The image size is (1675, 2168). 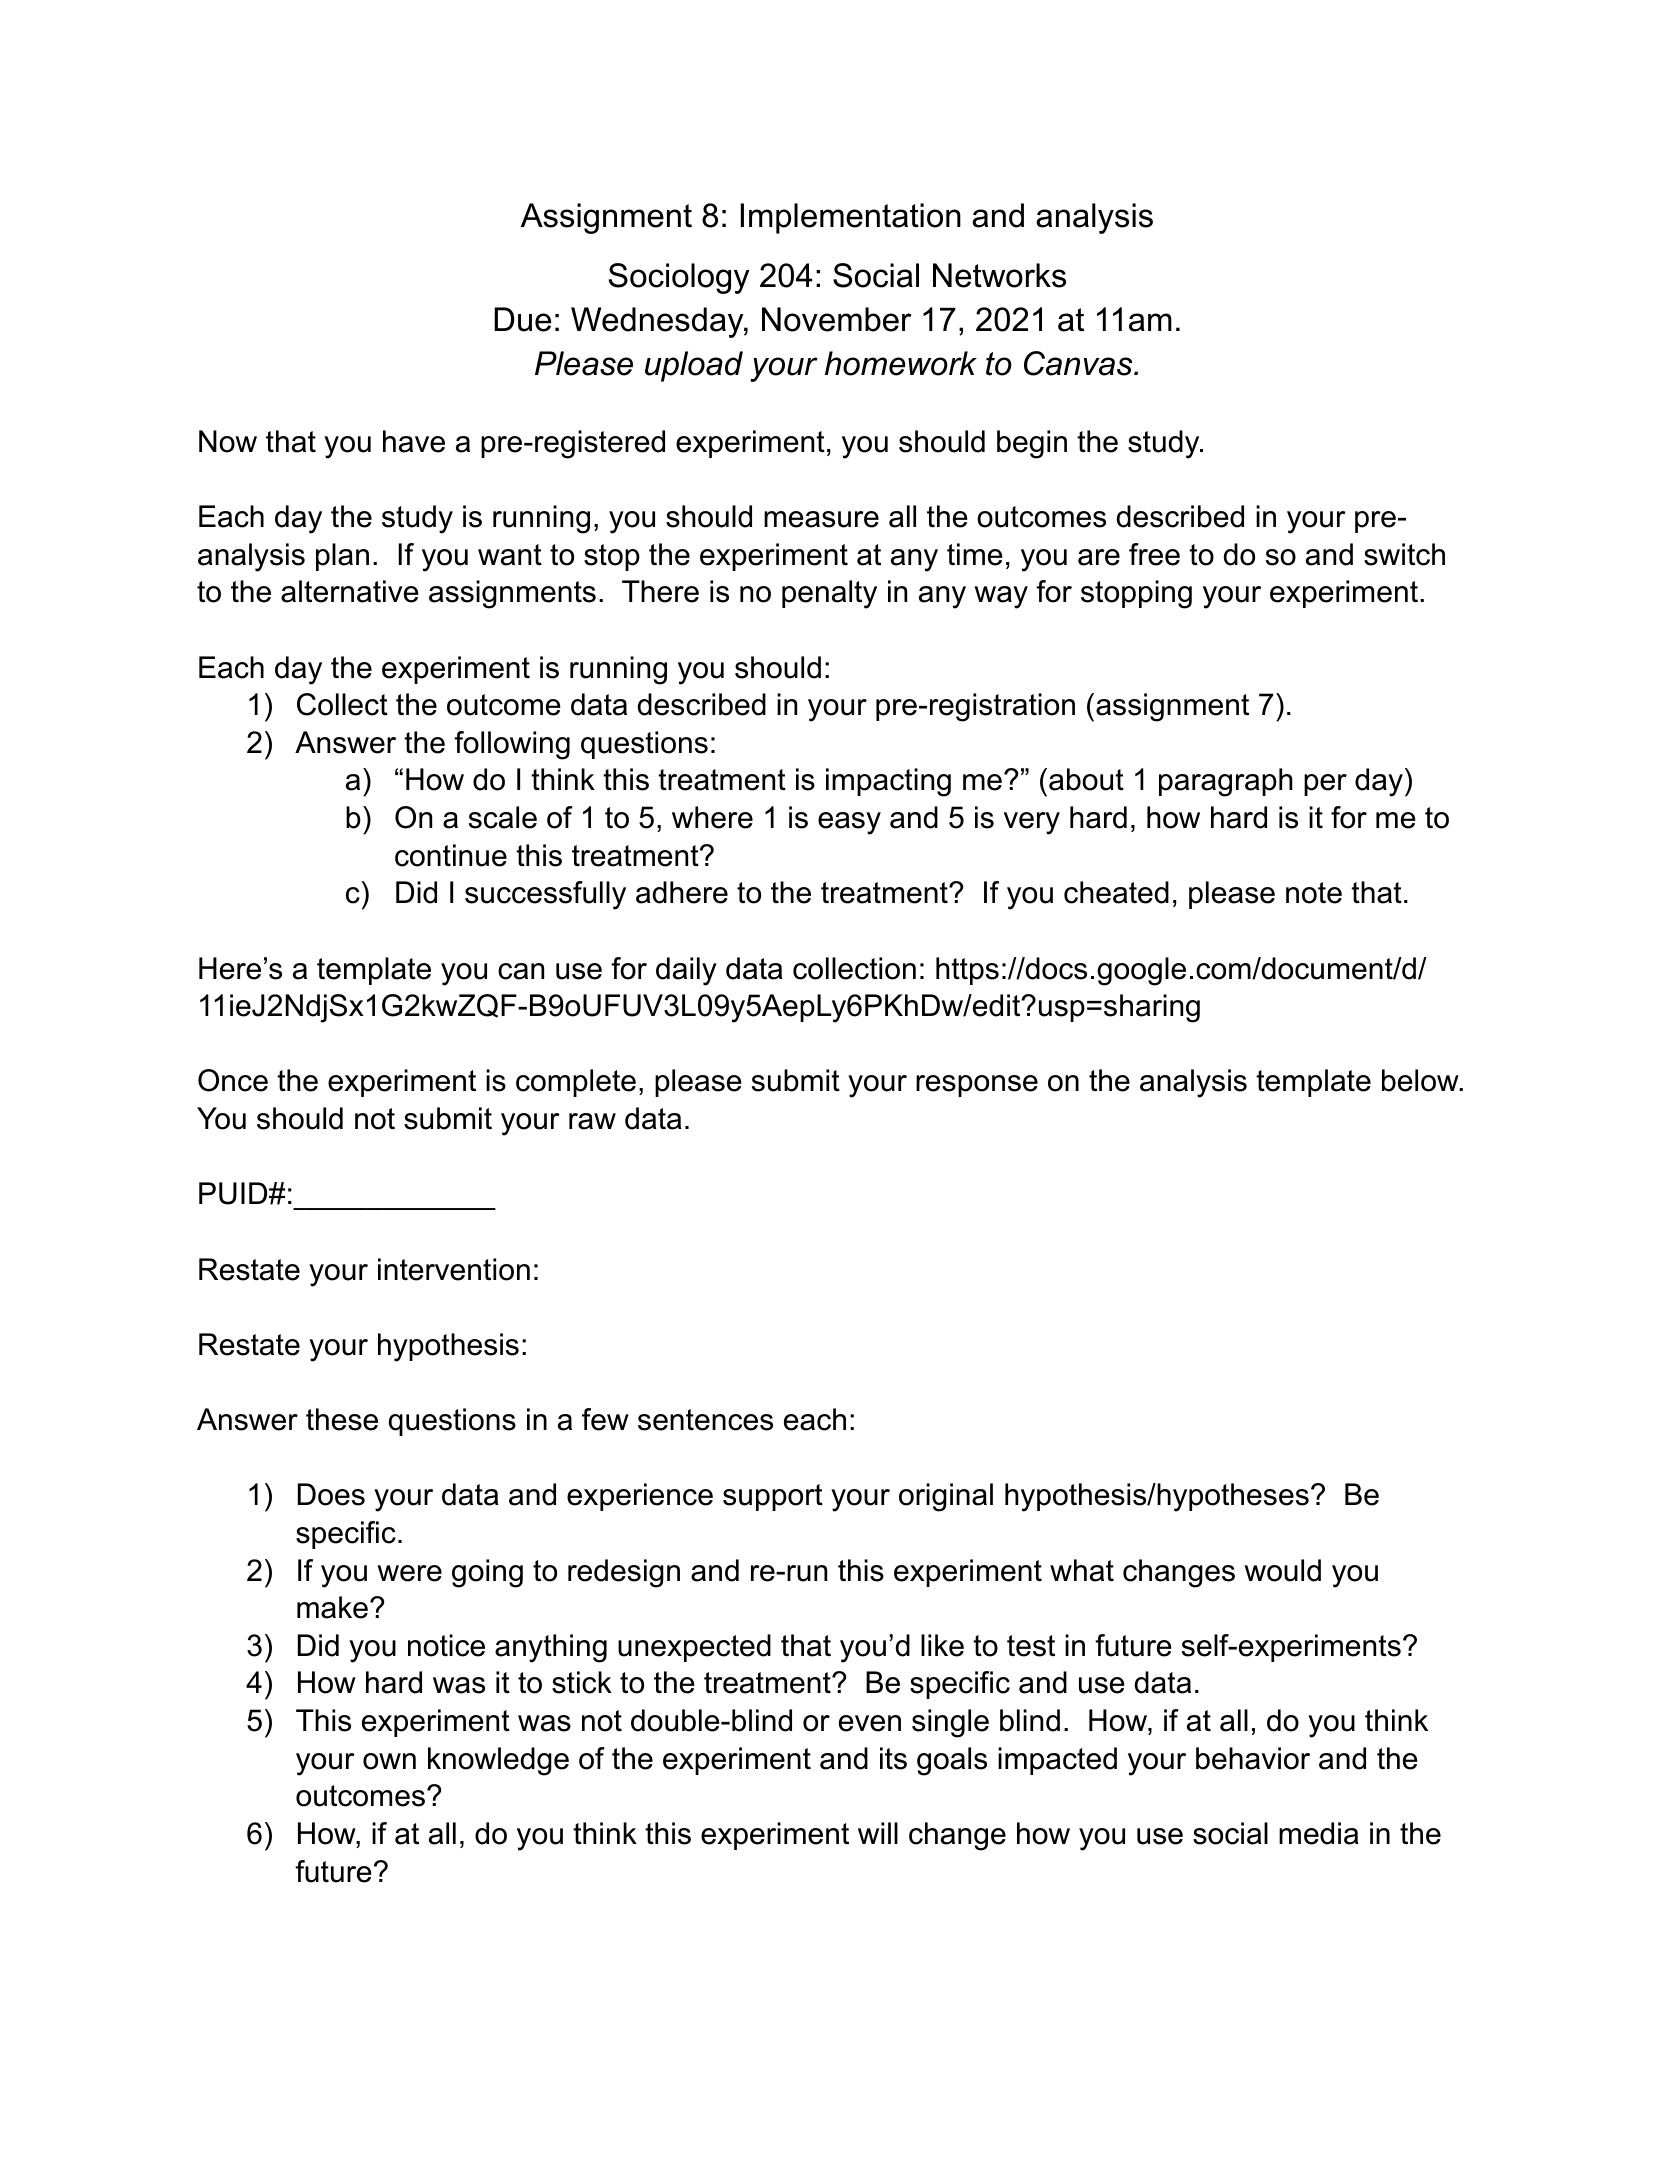 What do you see at coordinates (686, 971) in the image?
I see `daily` at bounding box center [686, 971].
